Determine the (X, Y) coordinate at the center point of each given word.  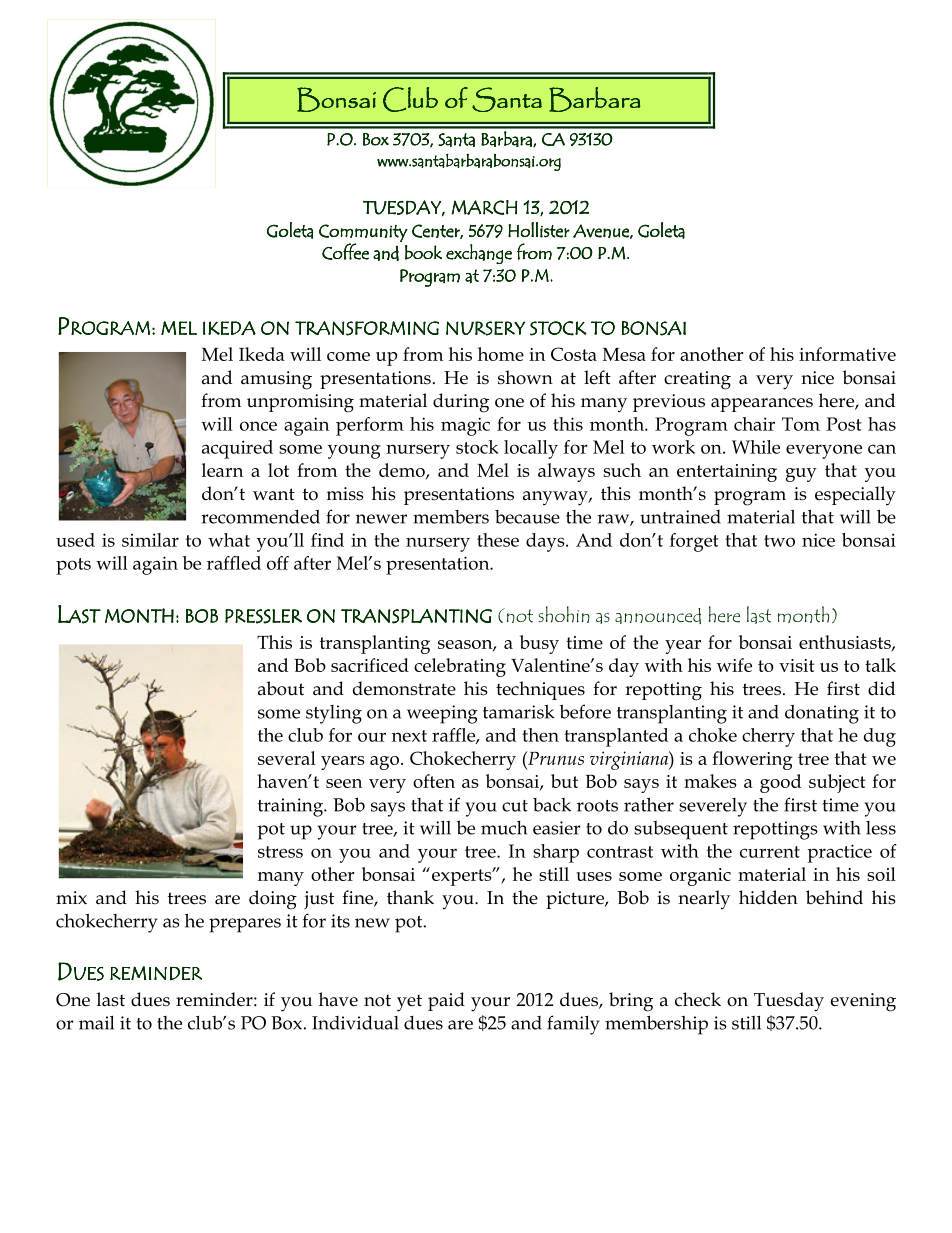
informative (847, 354)
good (780, 783)
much (504, 828)
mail (96, 1023)
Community (363, 234)
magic (465, 426)
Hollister (539, 230)
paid (446, 1001)
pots (73, 566)
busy (539, 644)
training (291, 807)
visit (797, 665)
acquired (237, 449)
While (756, 447)
